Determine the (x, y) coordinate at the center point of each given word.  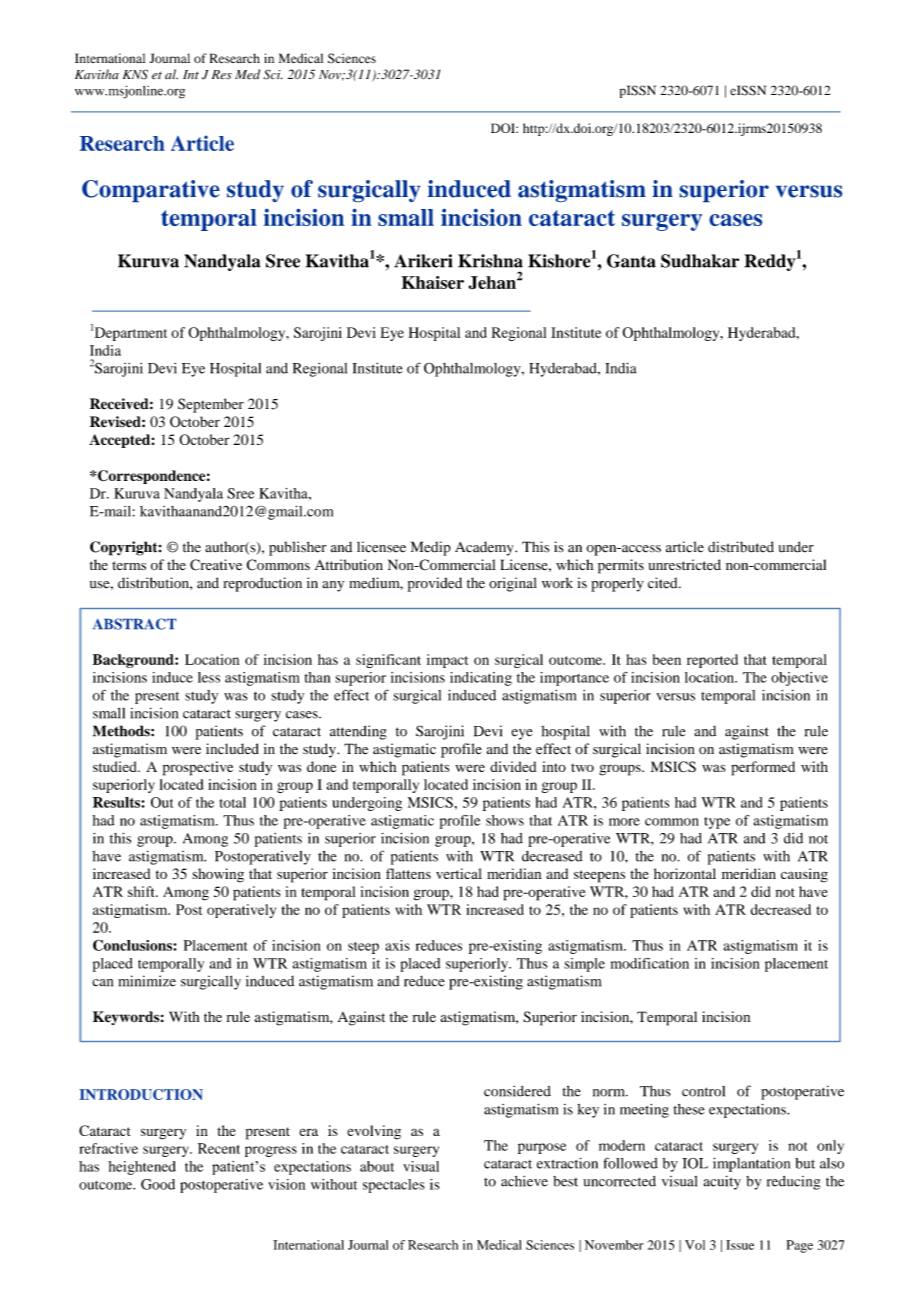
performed (763, 768)
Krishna (490, 261)
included (232, 749)
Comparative (151, 191)
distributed (741, 547)
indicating (481, 679)
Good (158, 1184)
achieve (524, 1181)
